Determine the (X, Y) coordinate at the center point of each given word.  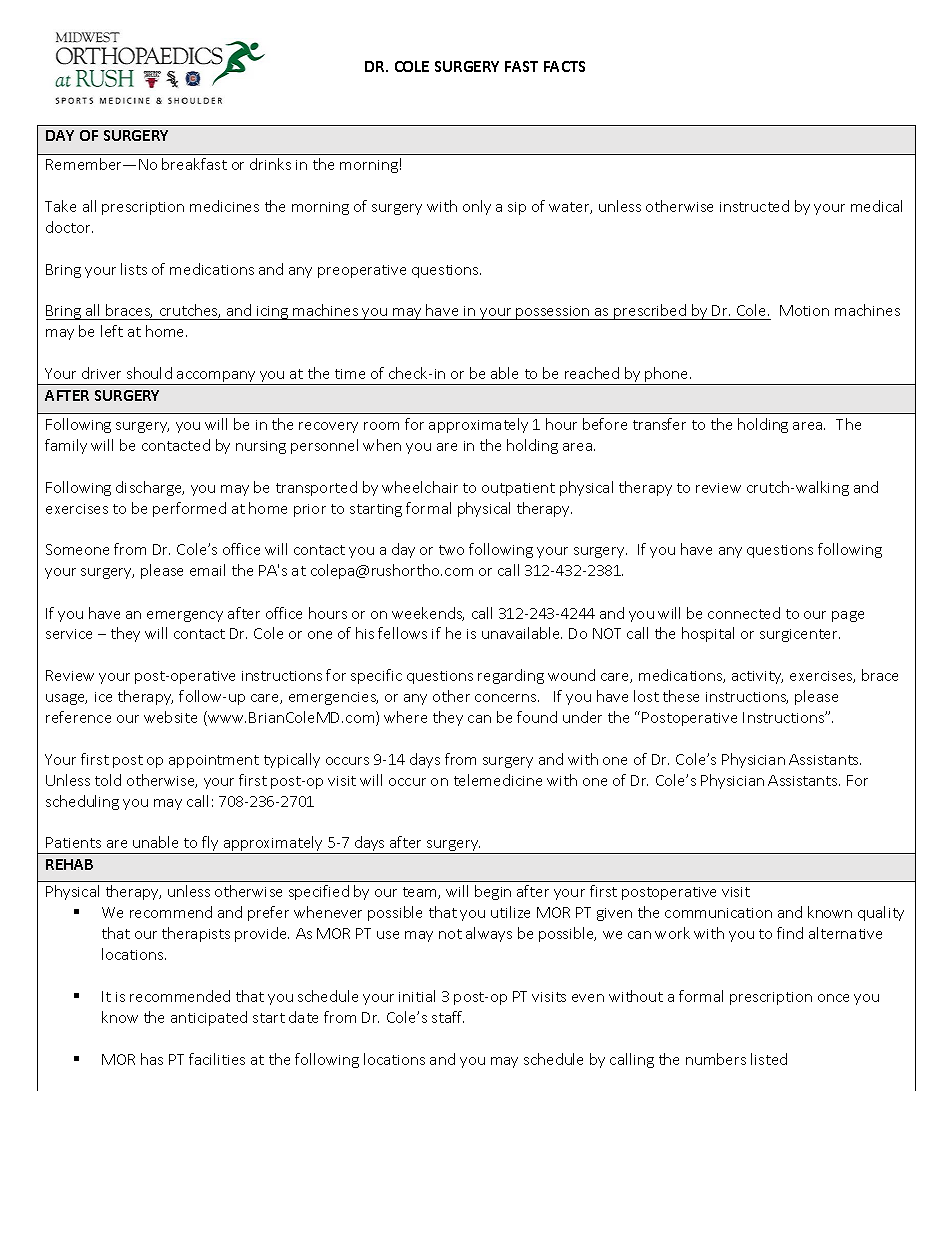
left (112, 331)
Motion (804, 310)
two (451, 550)
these (681, 696)
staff (448, 1017)
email (207, 570)
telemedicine (498, 780)
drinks (270, 164)
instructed (754, 206)
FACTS (564, 66)
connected (744, 613)
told (108, 780)
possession (553, 313)
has (152, 1059)
